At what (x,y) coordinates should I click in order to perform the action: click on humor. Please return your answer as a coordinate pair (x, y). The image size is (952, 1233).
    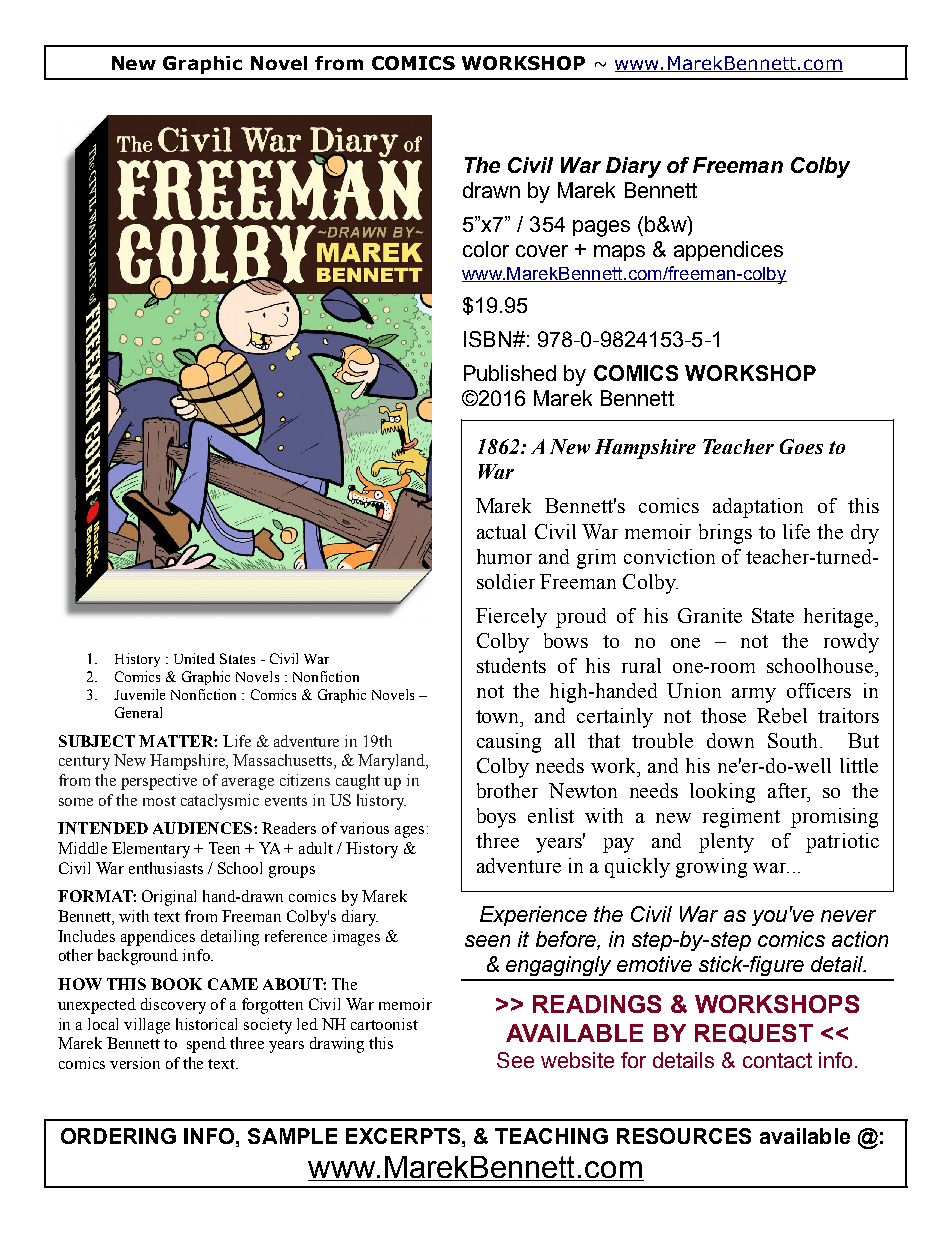
    Looking at the image, I should click on (504, 556).
